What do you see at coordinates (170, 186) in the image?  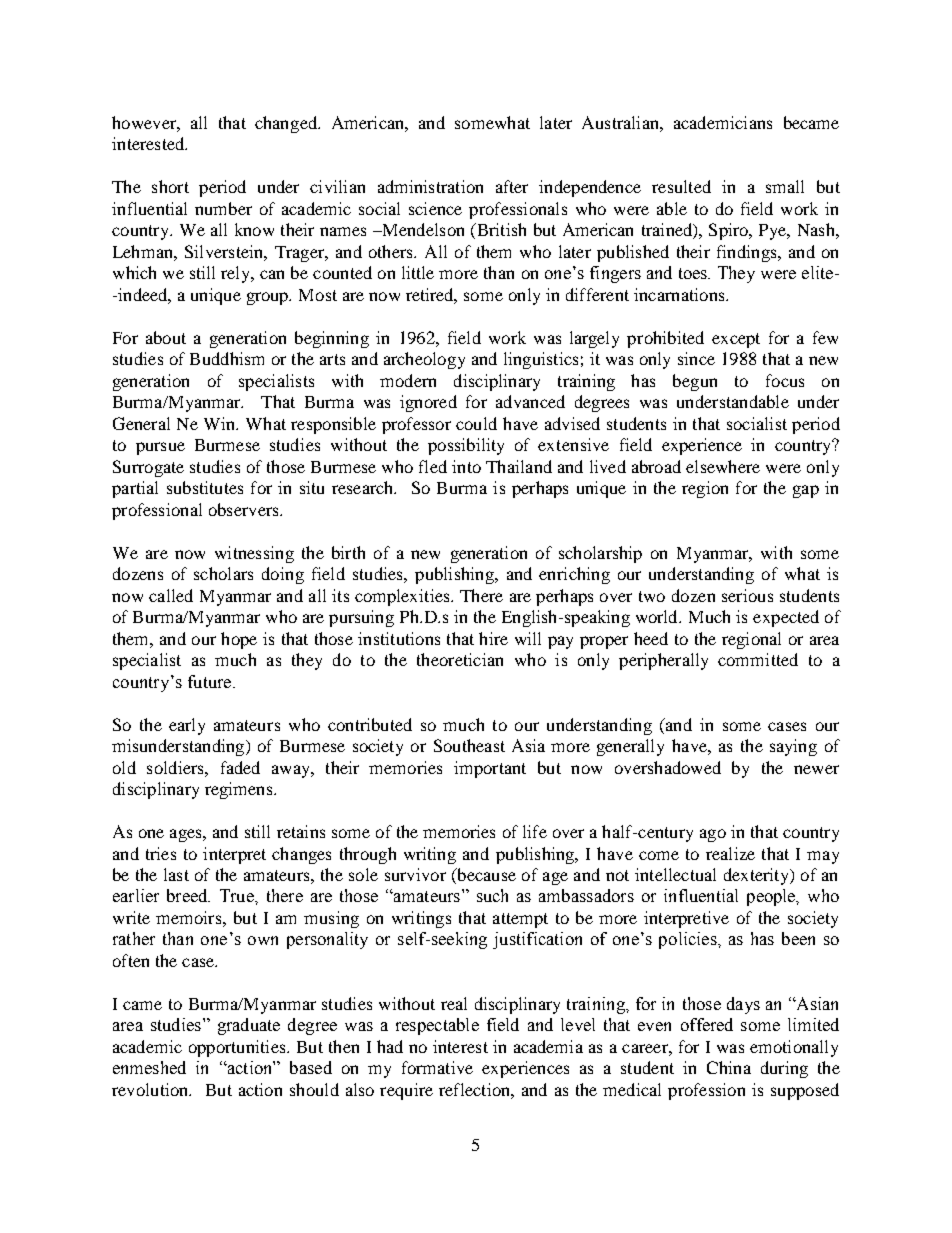 I see `short` at bounding box center [170, 186].
